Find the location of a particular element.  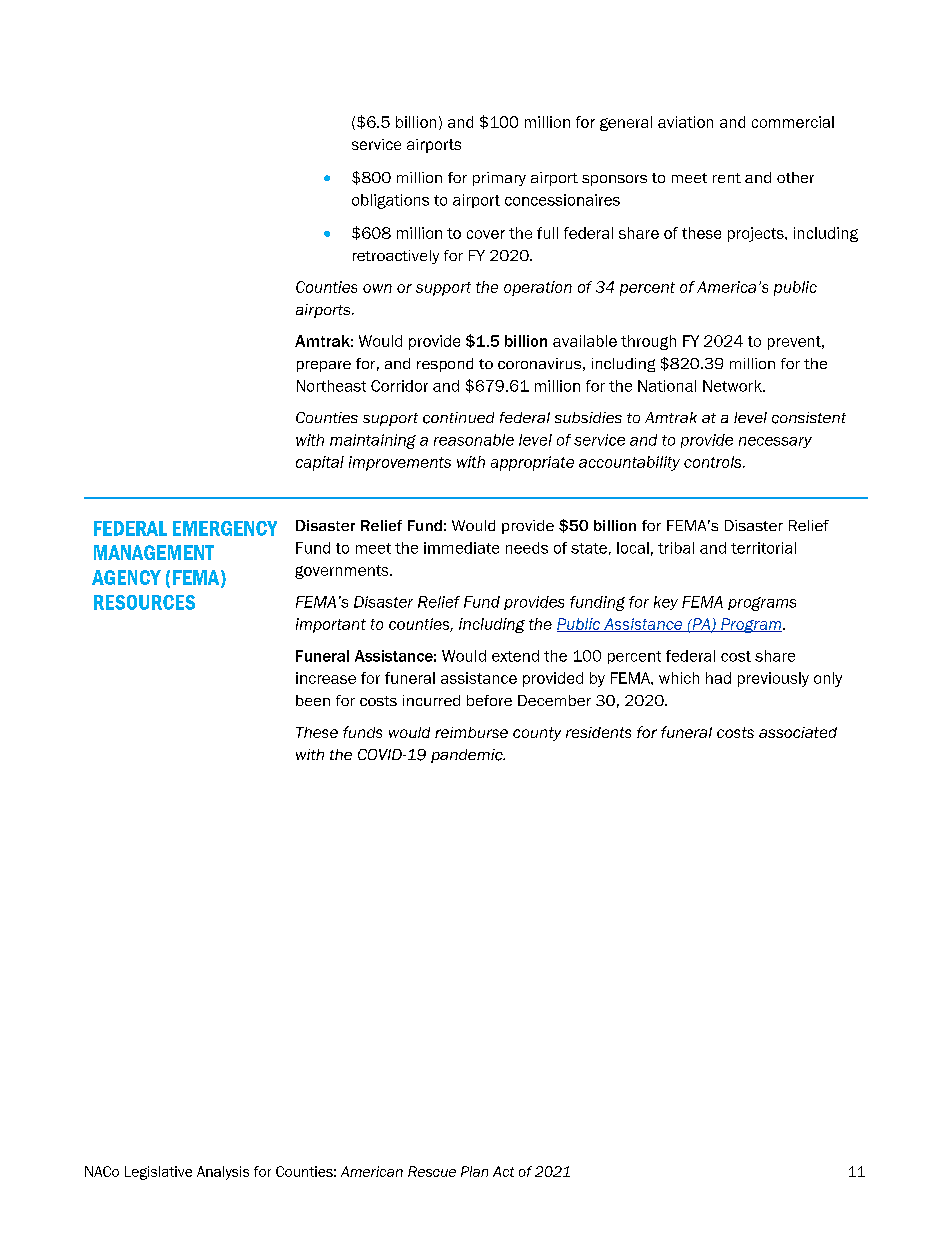

primary is located at coordinates (499, 179).
